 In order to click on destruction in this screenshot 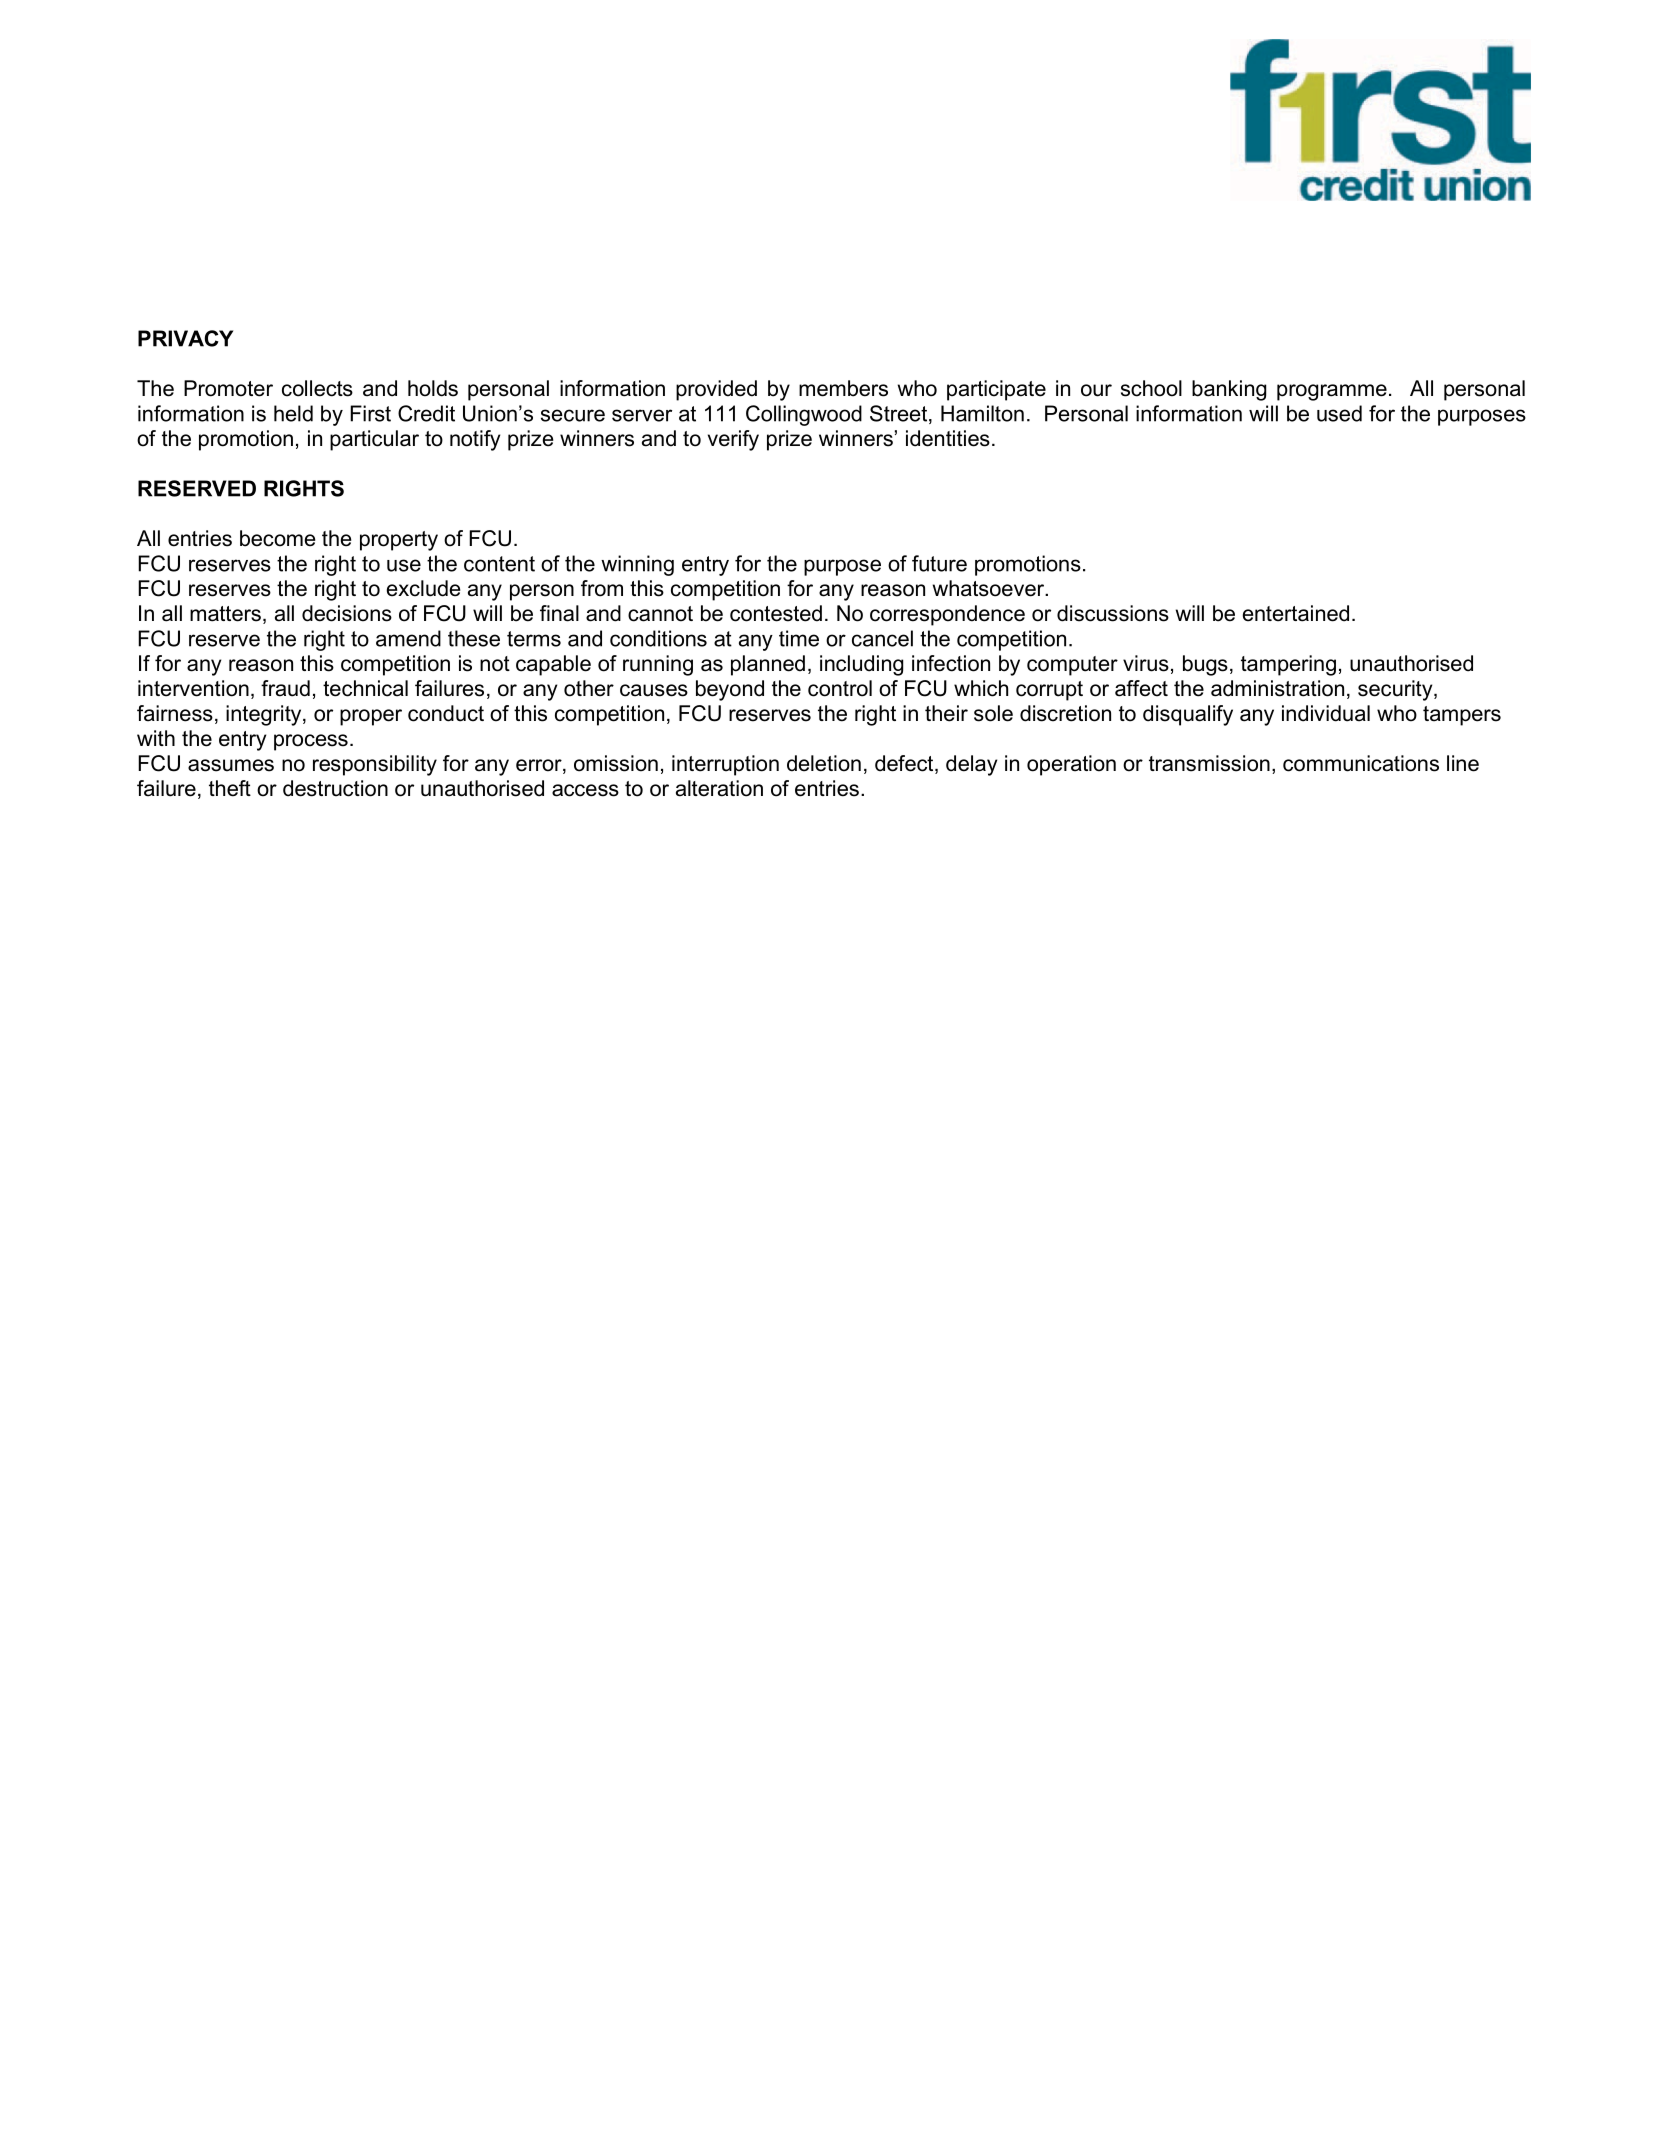, I will do `click(335, 788)`.
